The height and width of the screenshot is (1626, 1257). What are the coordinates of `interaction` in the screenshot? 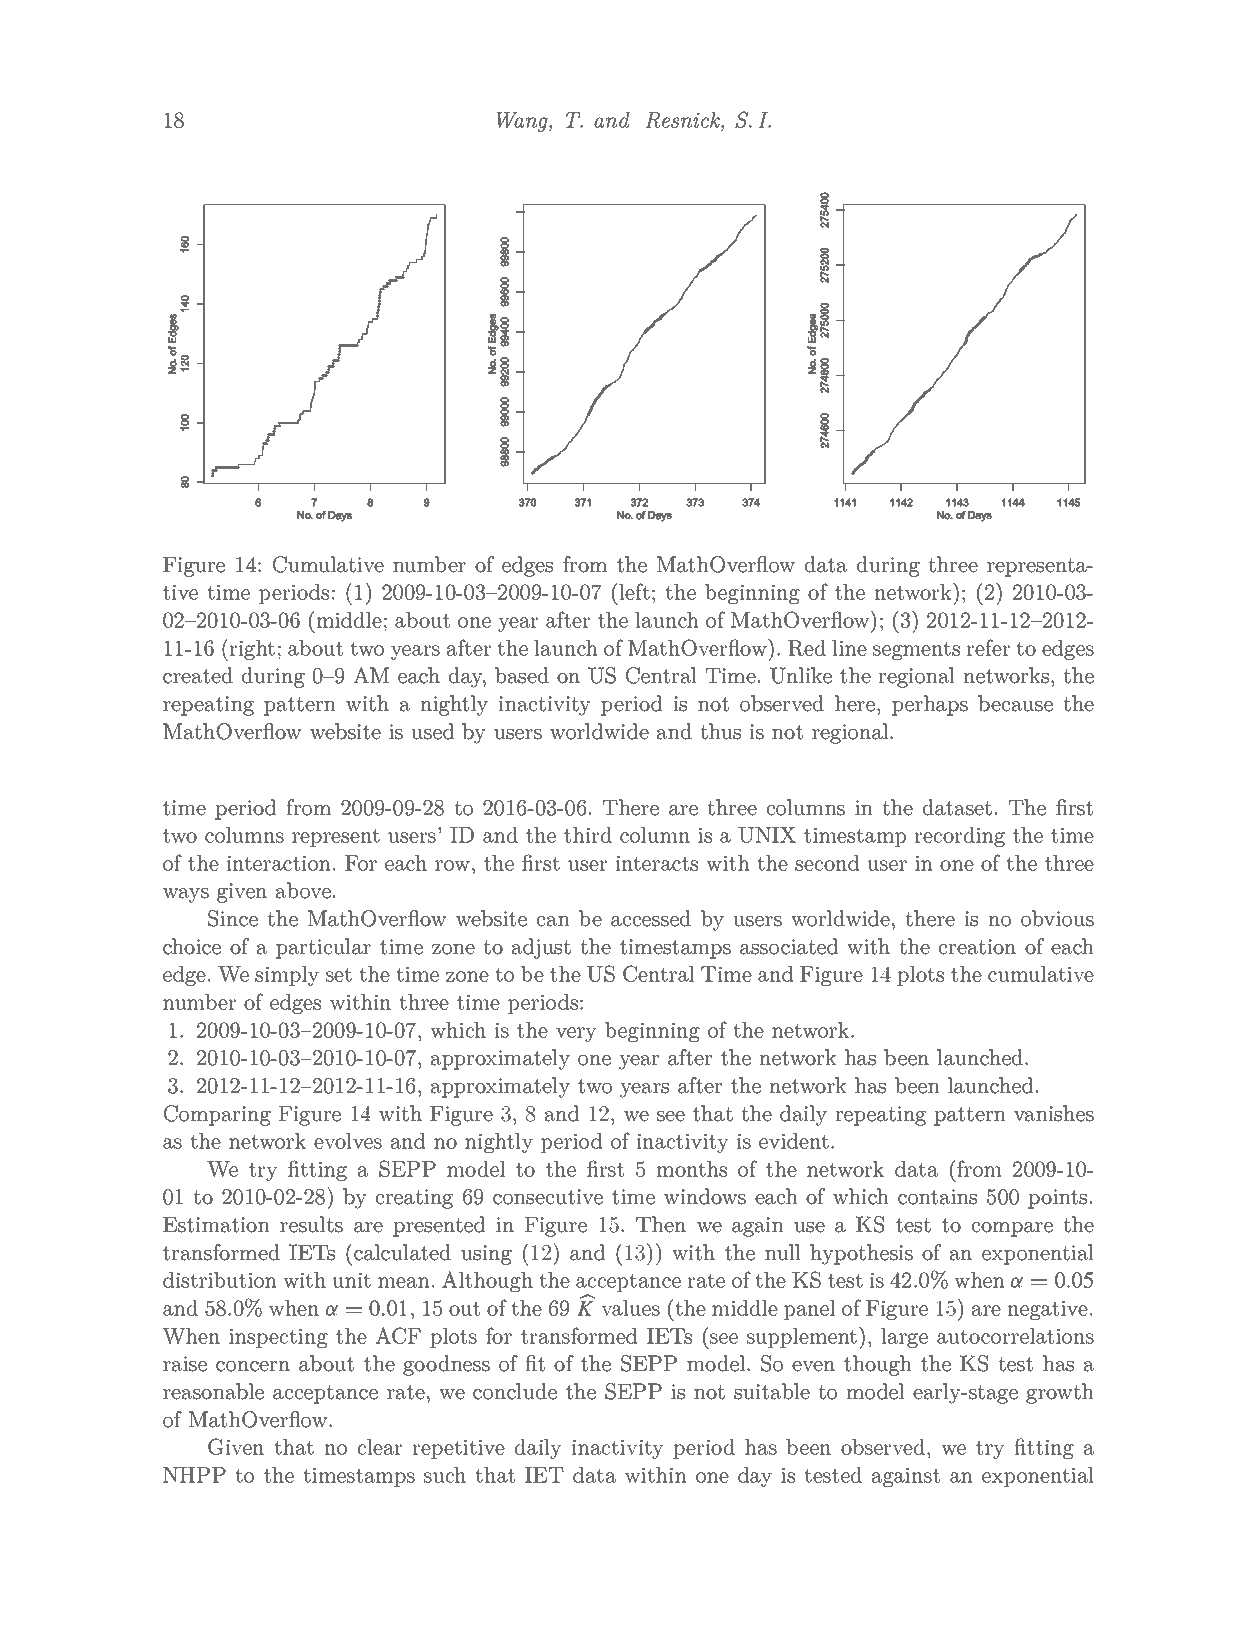 It's located at (278, 863).
